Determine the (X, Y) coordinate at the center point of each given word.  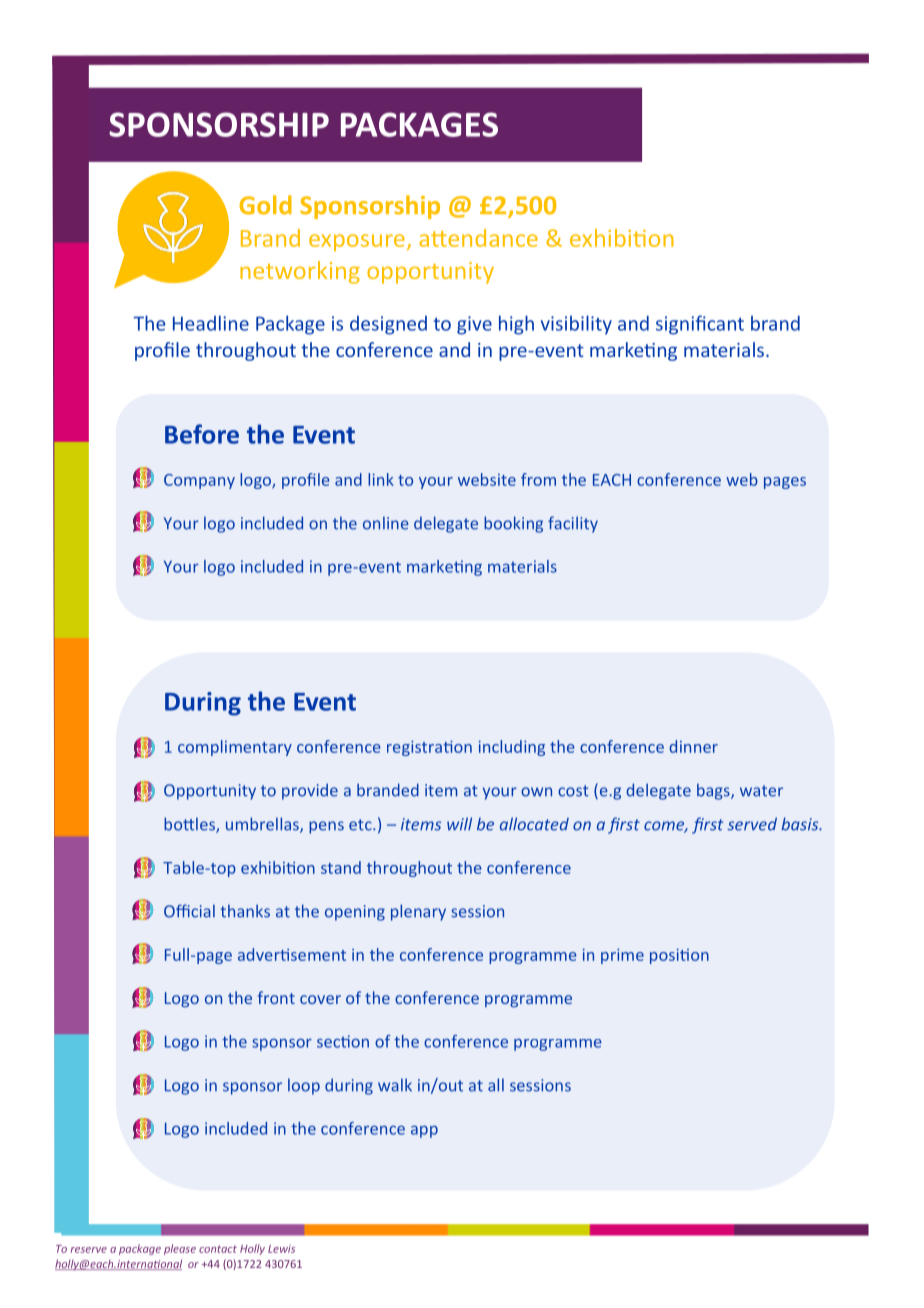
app (424, 1131)
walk (395, 1085)
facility (573, 524)
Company (199, 481)
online (386, 523)
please (180, 1249)
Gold (265, 205)
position (679, 956)
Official (189, 911)
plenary (418, 912)
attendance (478, 238)
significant (700, 325)
